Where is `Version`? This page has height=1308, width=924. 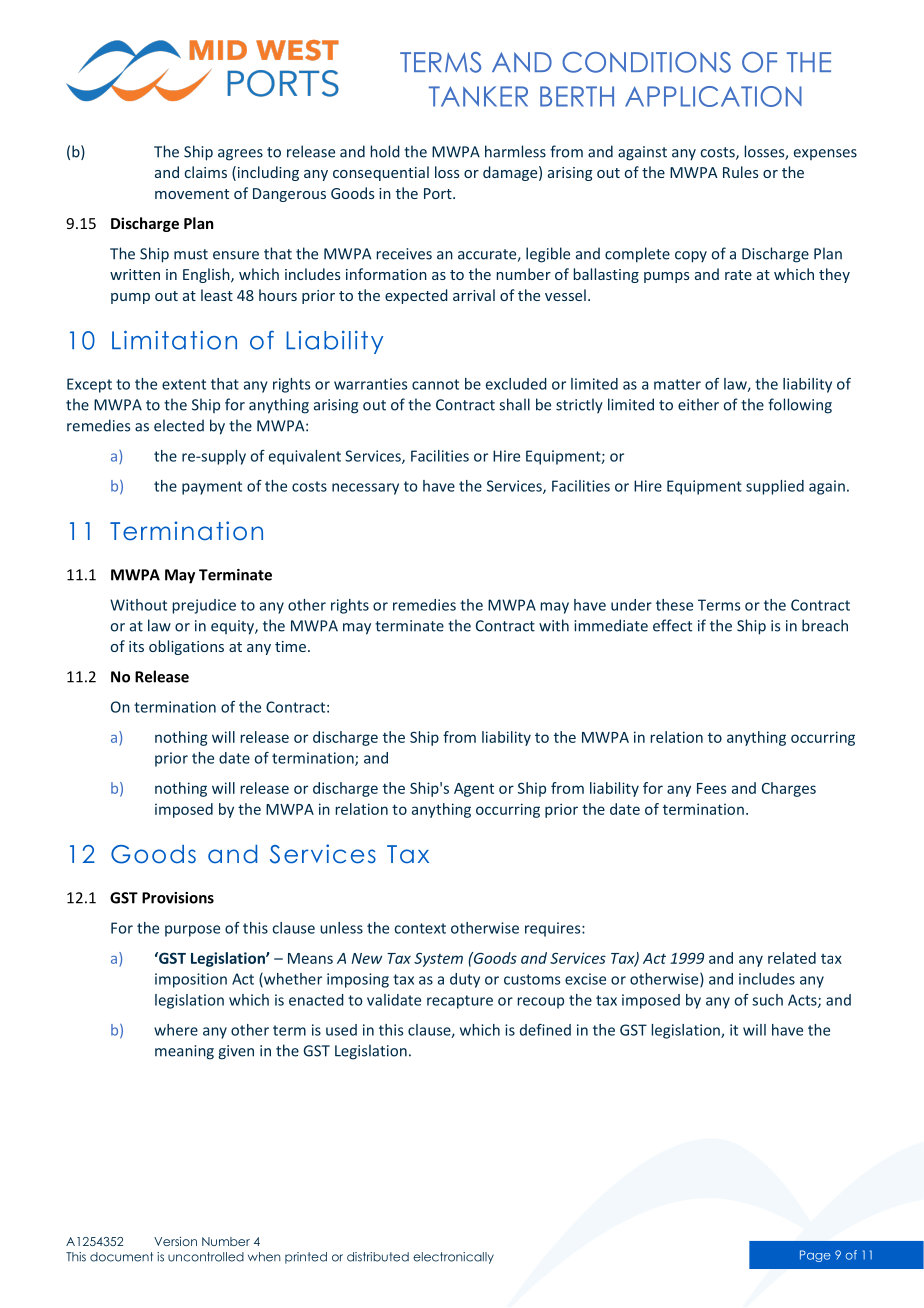
Version is located at coordinates (175, 1241).
